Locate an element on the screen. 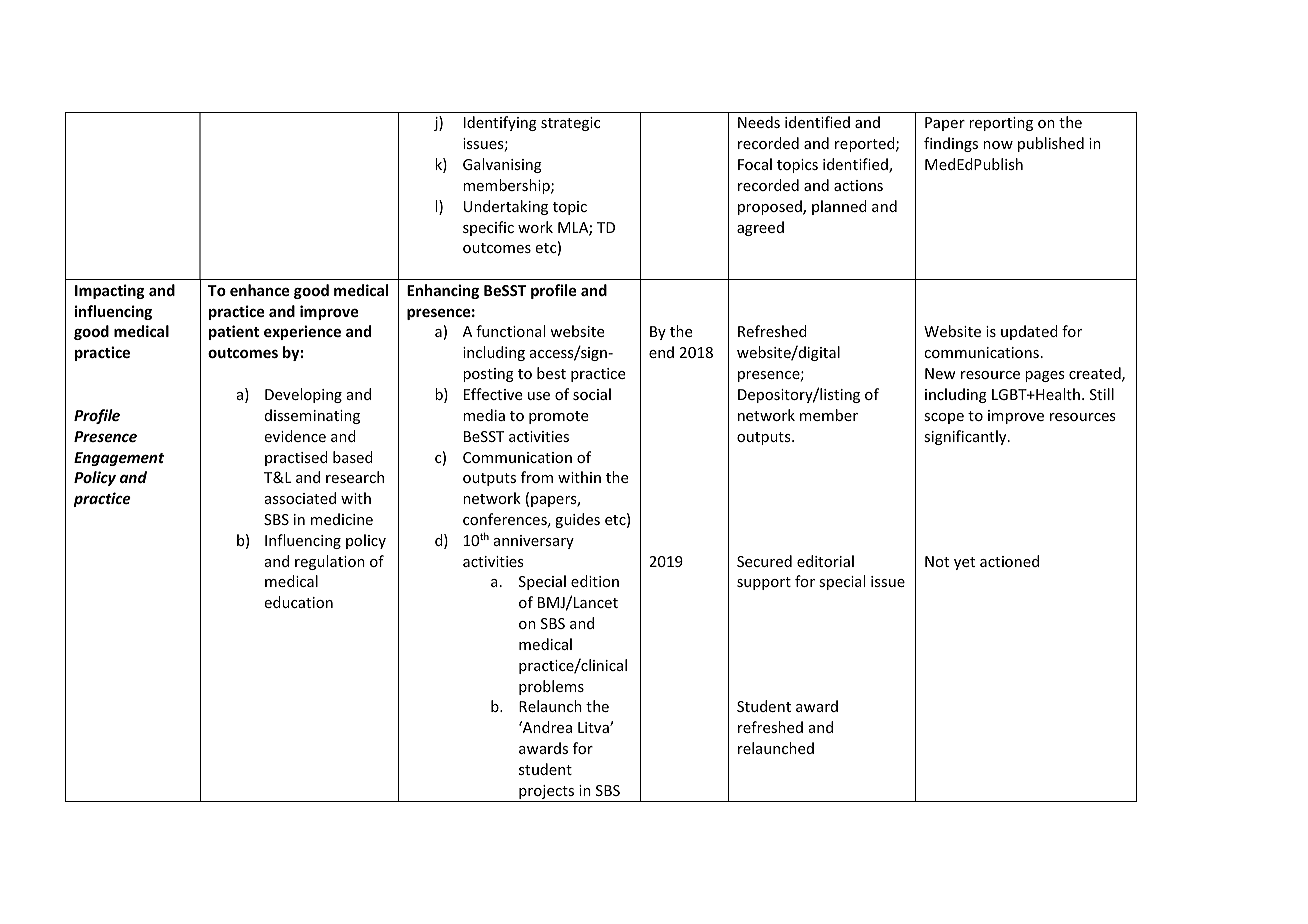  Identifying is located at coordinates (500, 123).
